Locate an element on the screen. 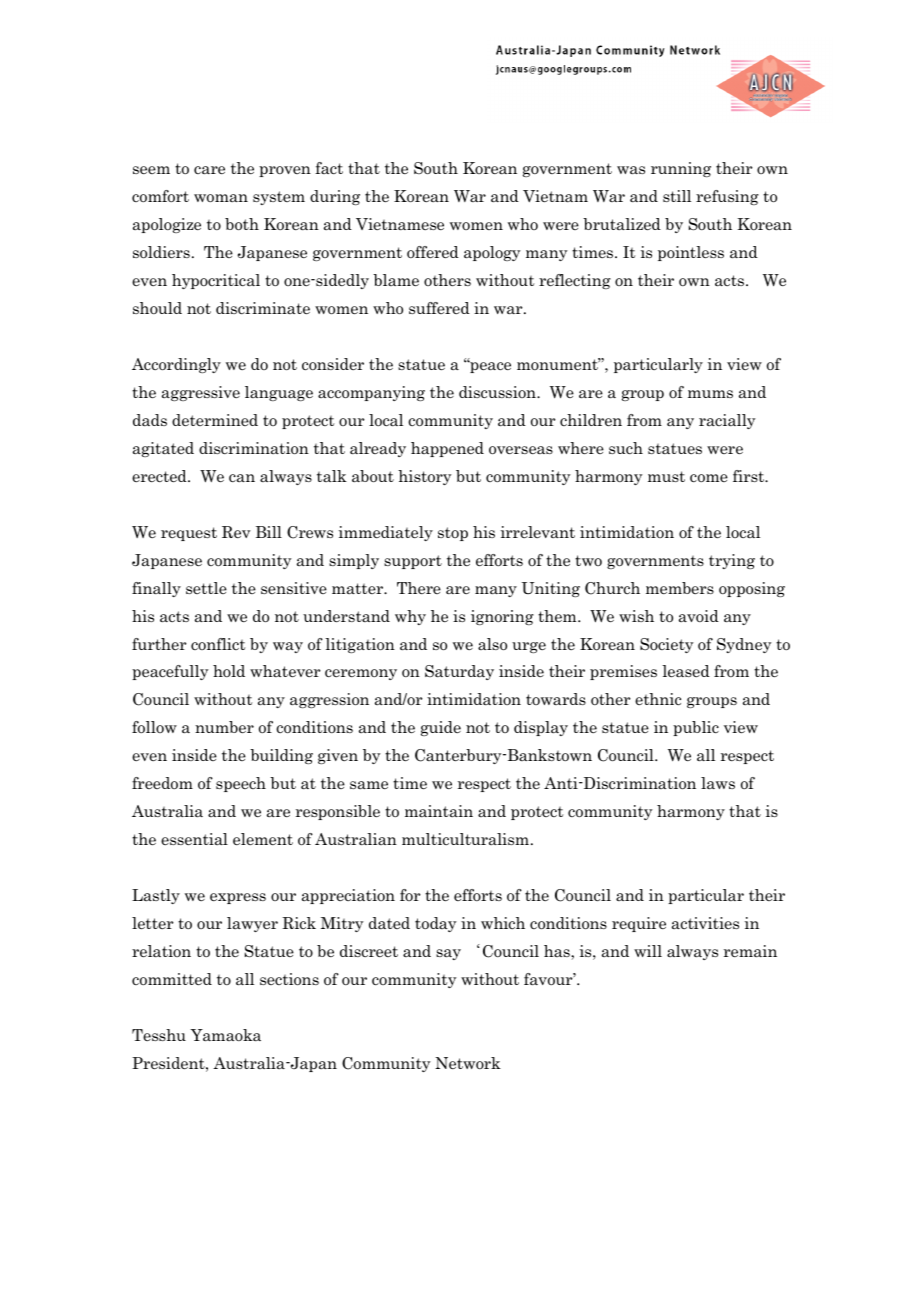  Network is located at coordinates (468, 1063).
